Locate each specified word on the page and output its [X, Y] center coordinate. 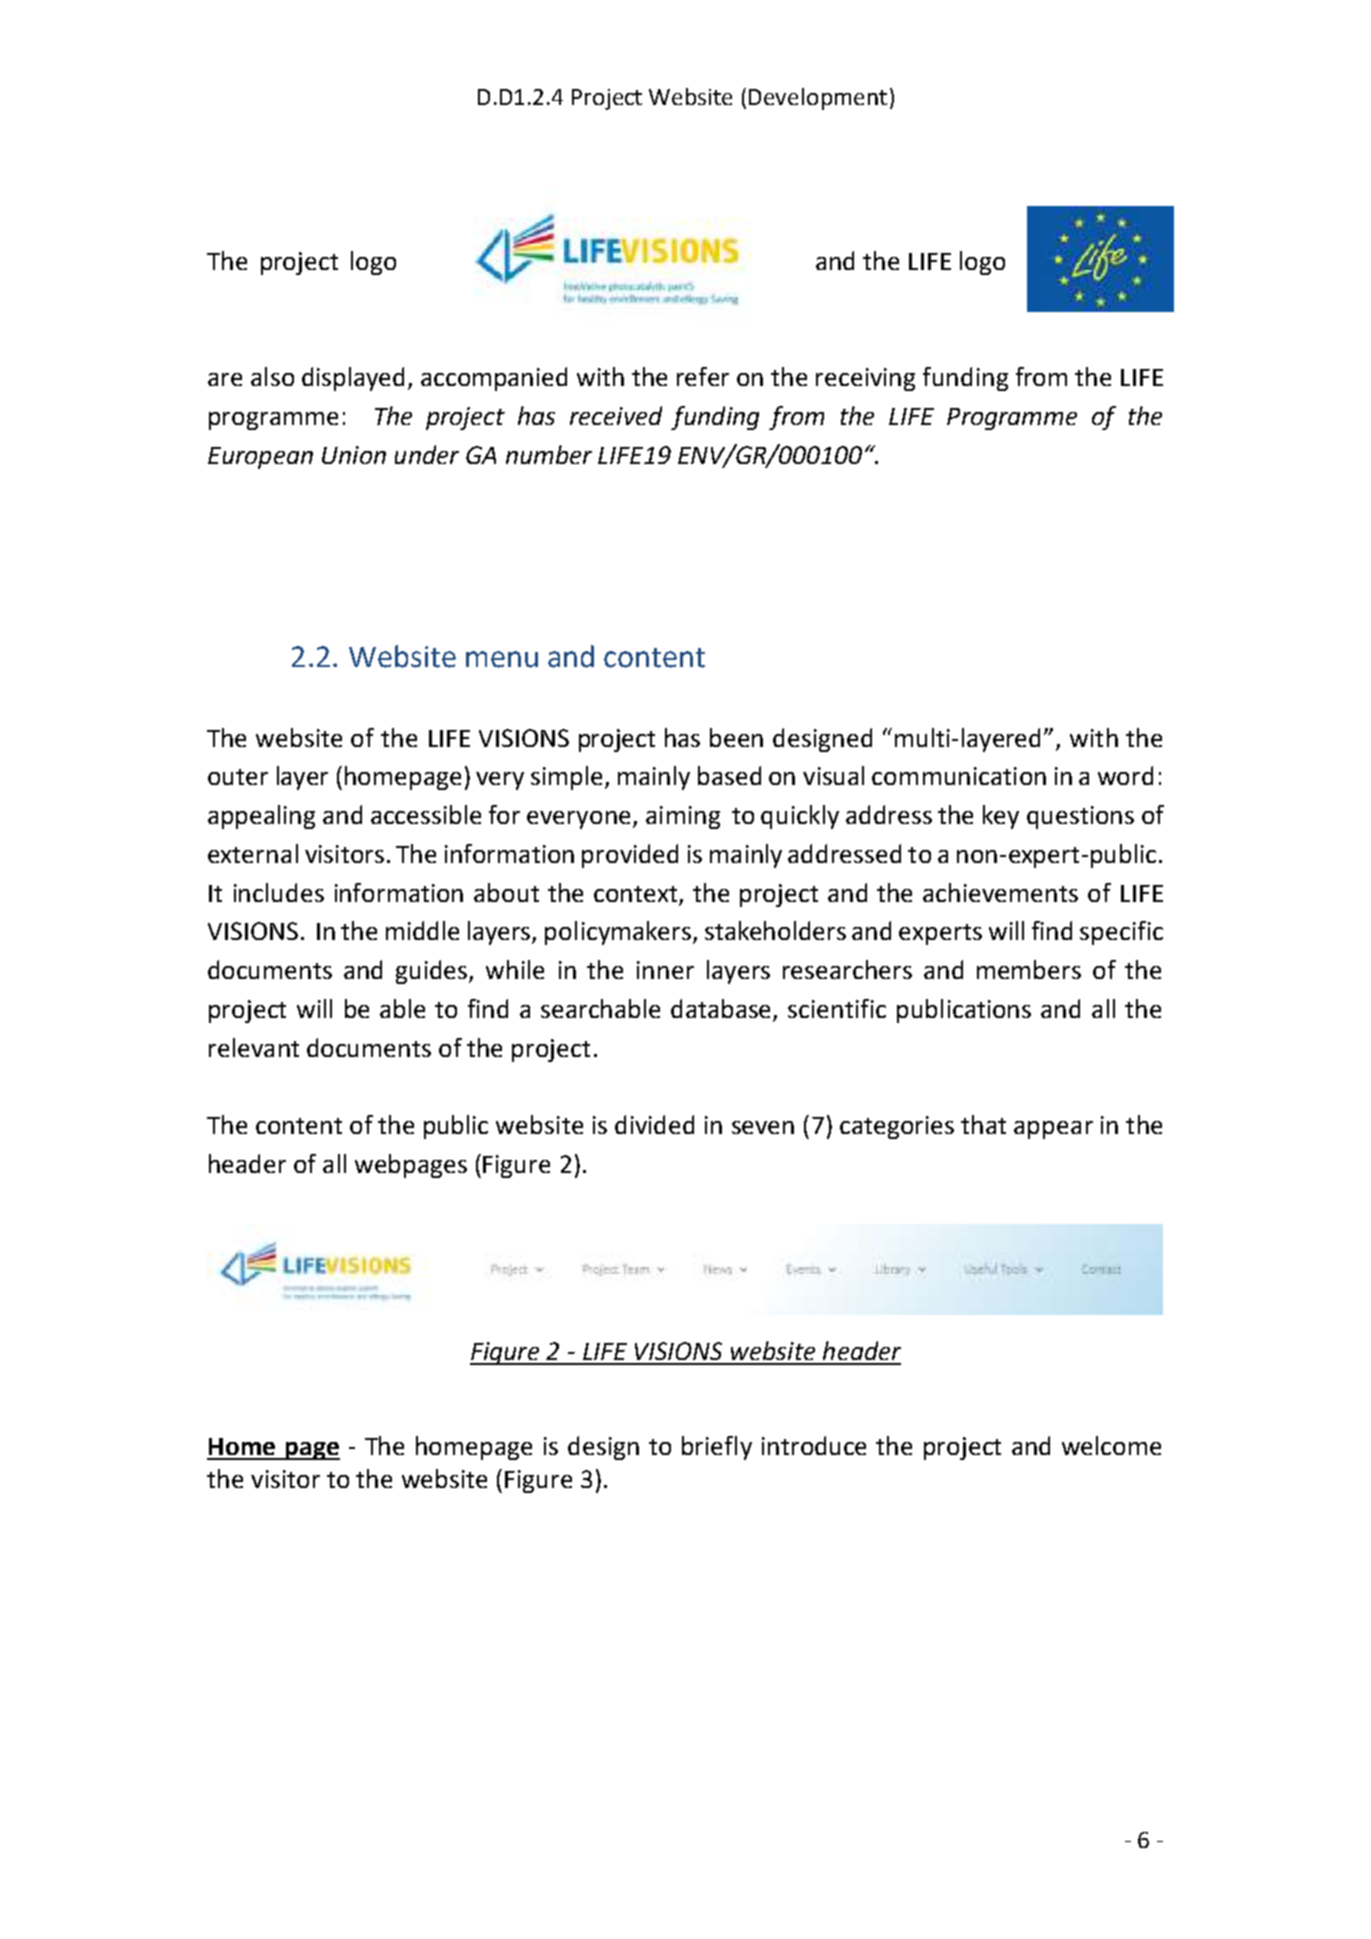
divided [654, 1124]
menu [502, 659]
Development [818, 99]
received [616, 415]
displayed [353, 379]
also [272, 376]
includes [279, 892]
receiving [865, 379]
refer [703, 376]
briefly [717, 1448]
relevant [254, 1047]
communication [959, 776]
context [635, 894]
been [736, 737]
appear [1053, 1130]
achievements [1000, 892]
